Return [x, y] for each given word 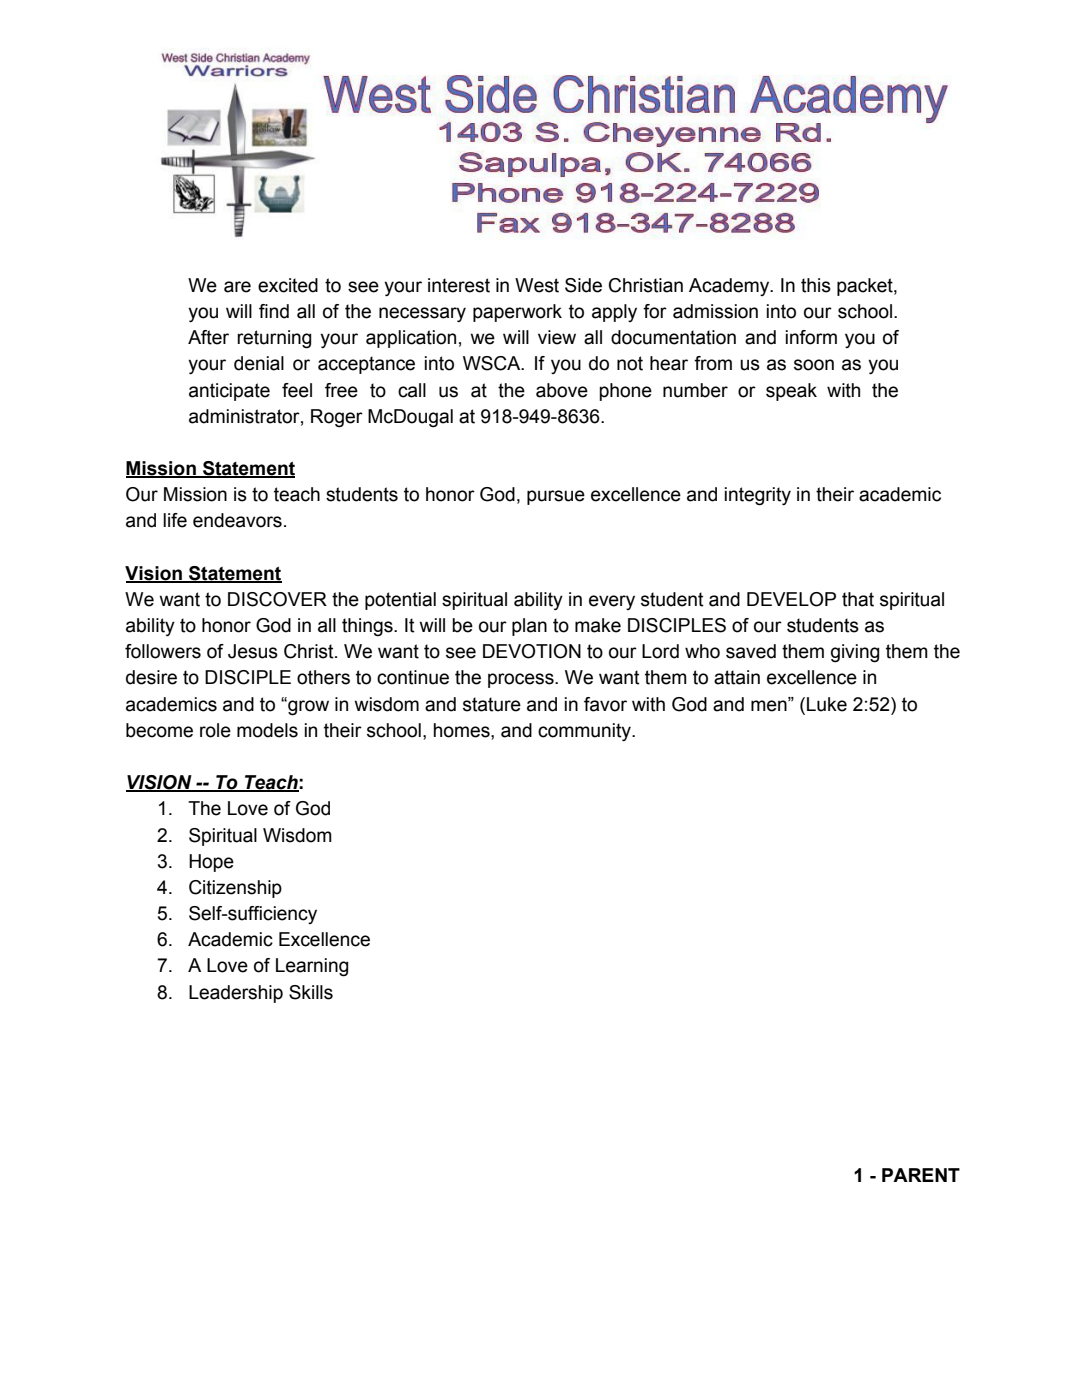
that [858, 599]
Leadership [236, 994]
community [585, 732]
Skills [311, 992]
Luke [827, 704]
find [274, 311]
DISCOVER [277, 599]
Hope [211, 863]
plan [529, 627]
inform [811, 337]
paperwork [517, 313]
